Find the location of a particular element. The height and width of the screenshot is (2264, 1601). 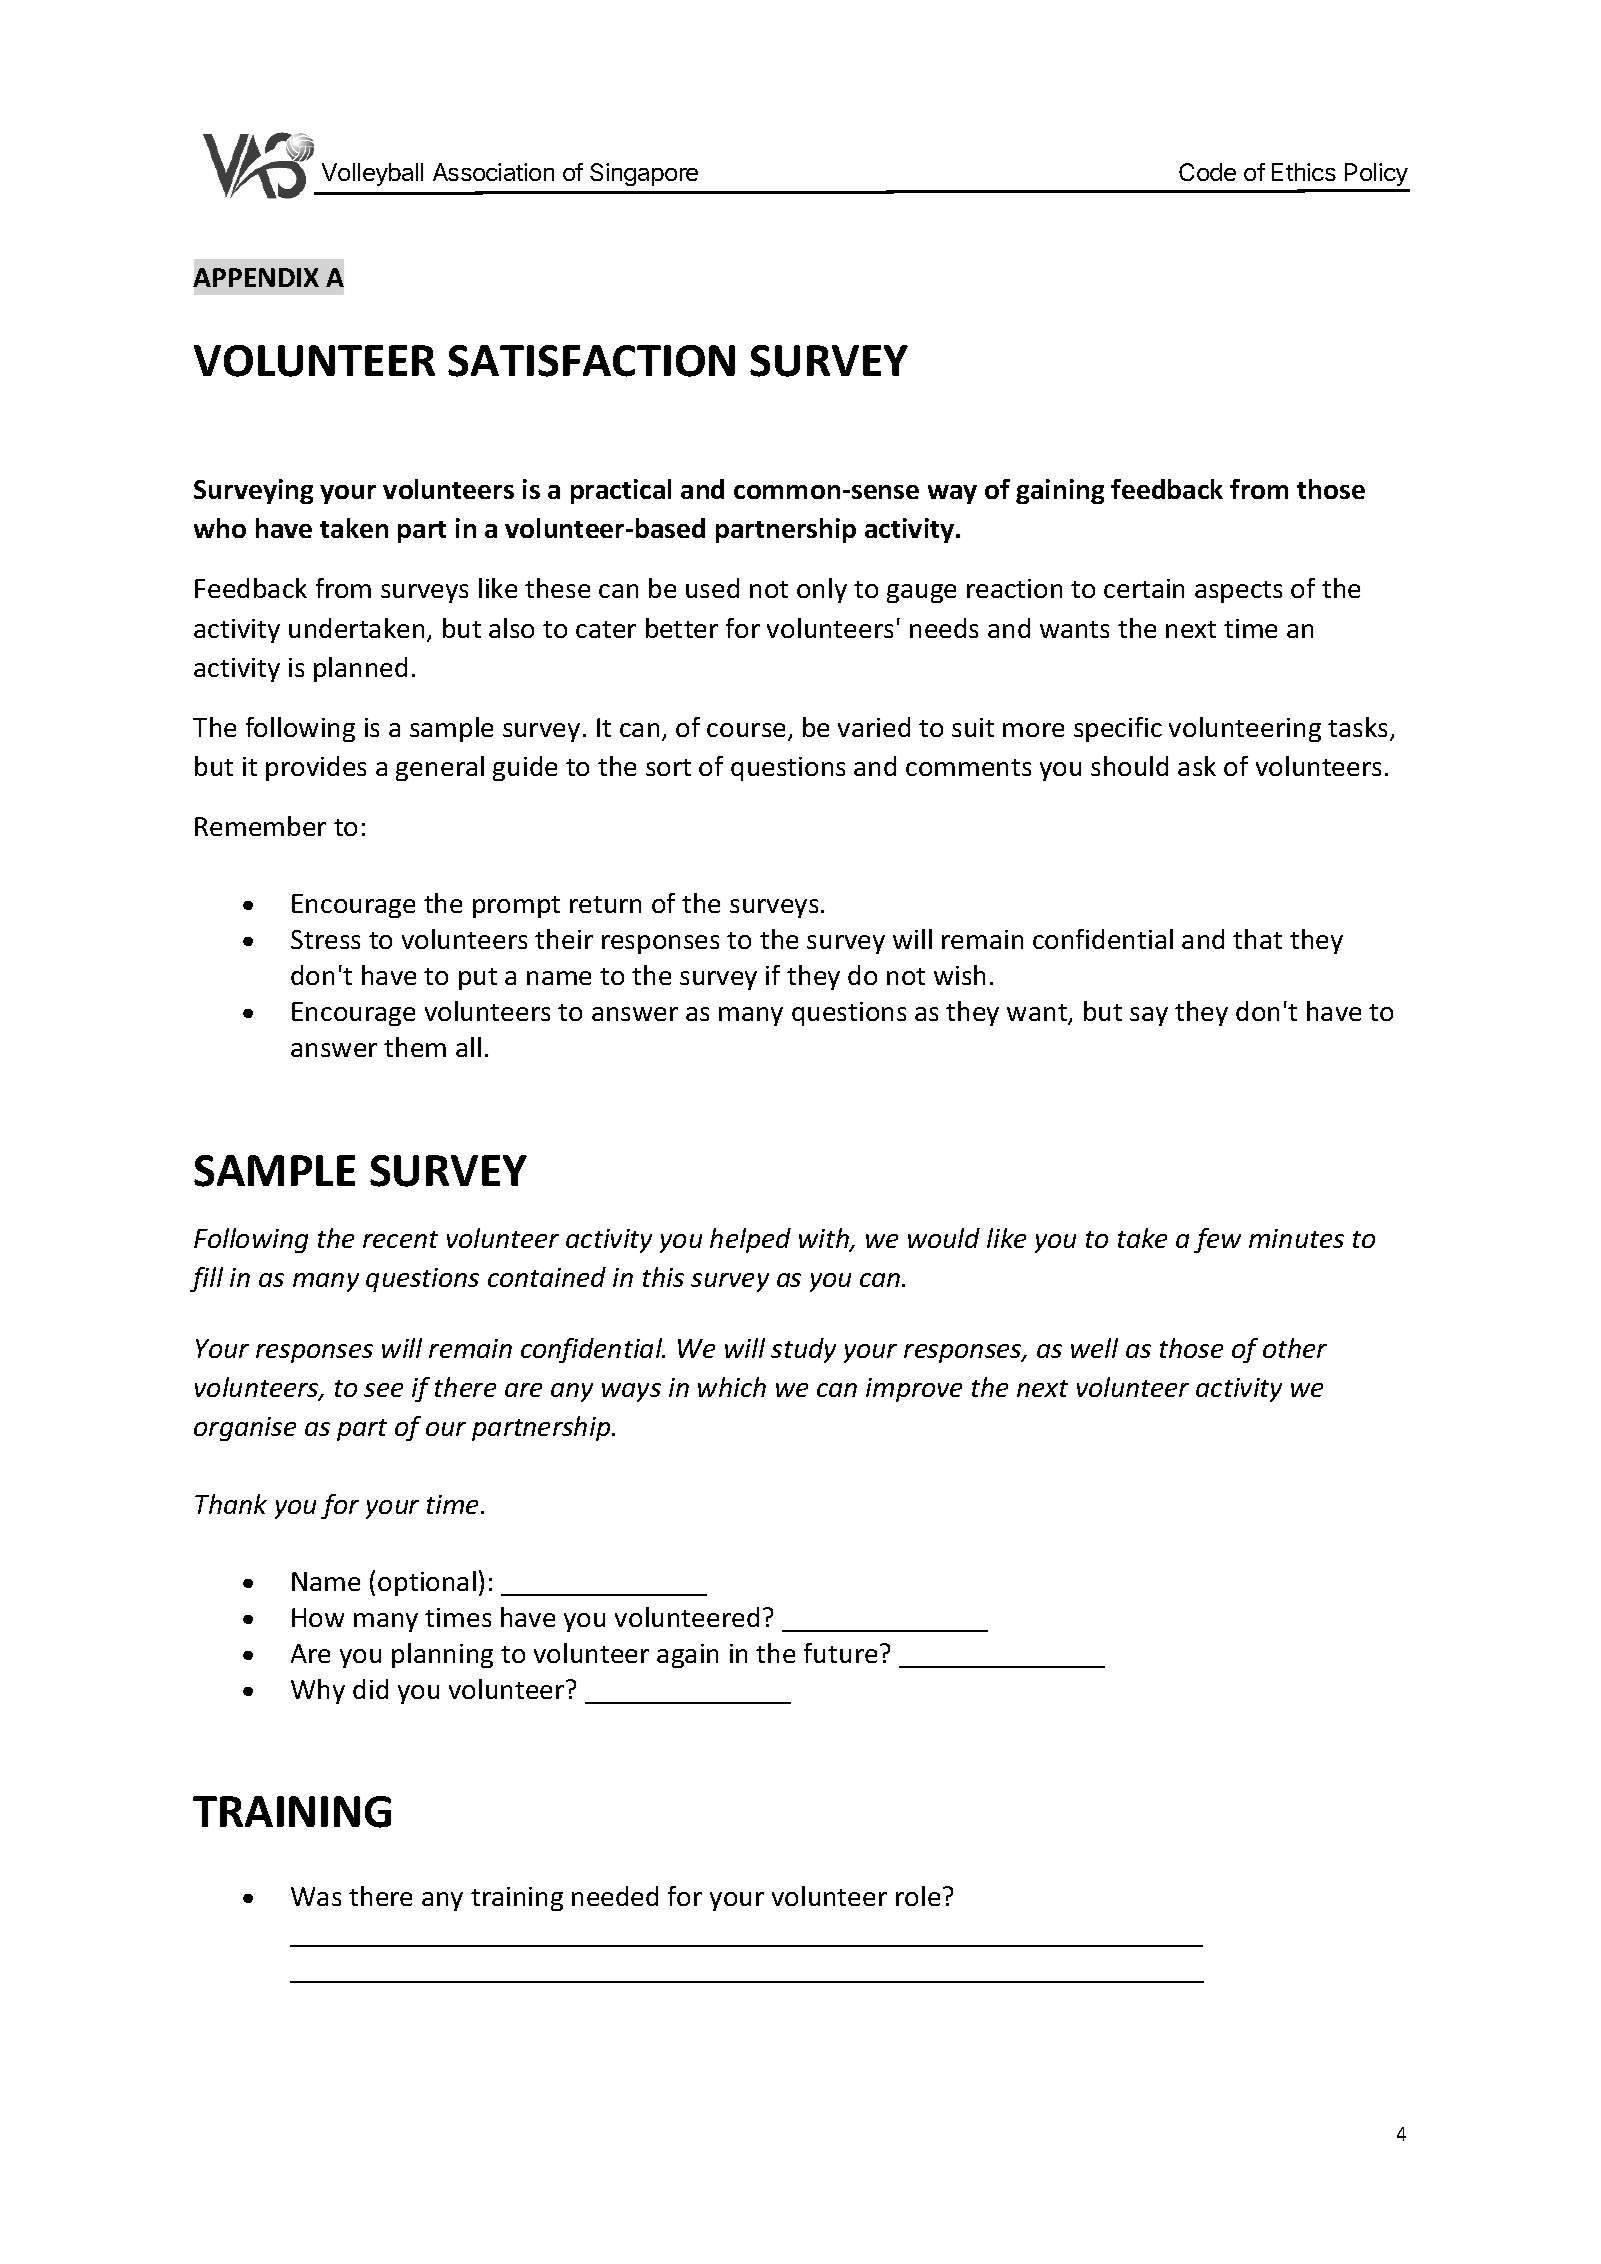

Volleyball is located at coordinates (372, 174).
